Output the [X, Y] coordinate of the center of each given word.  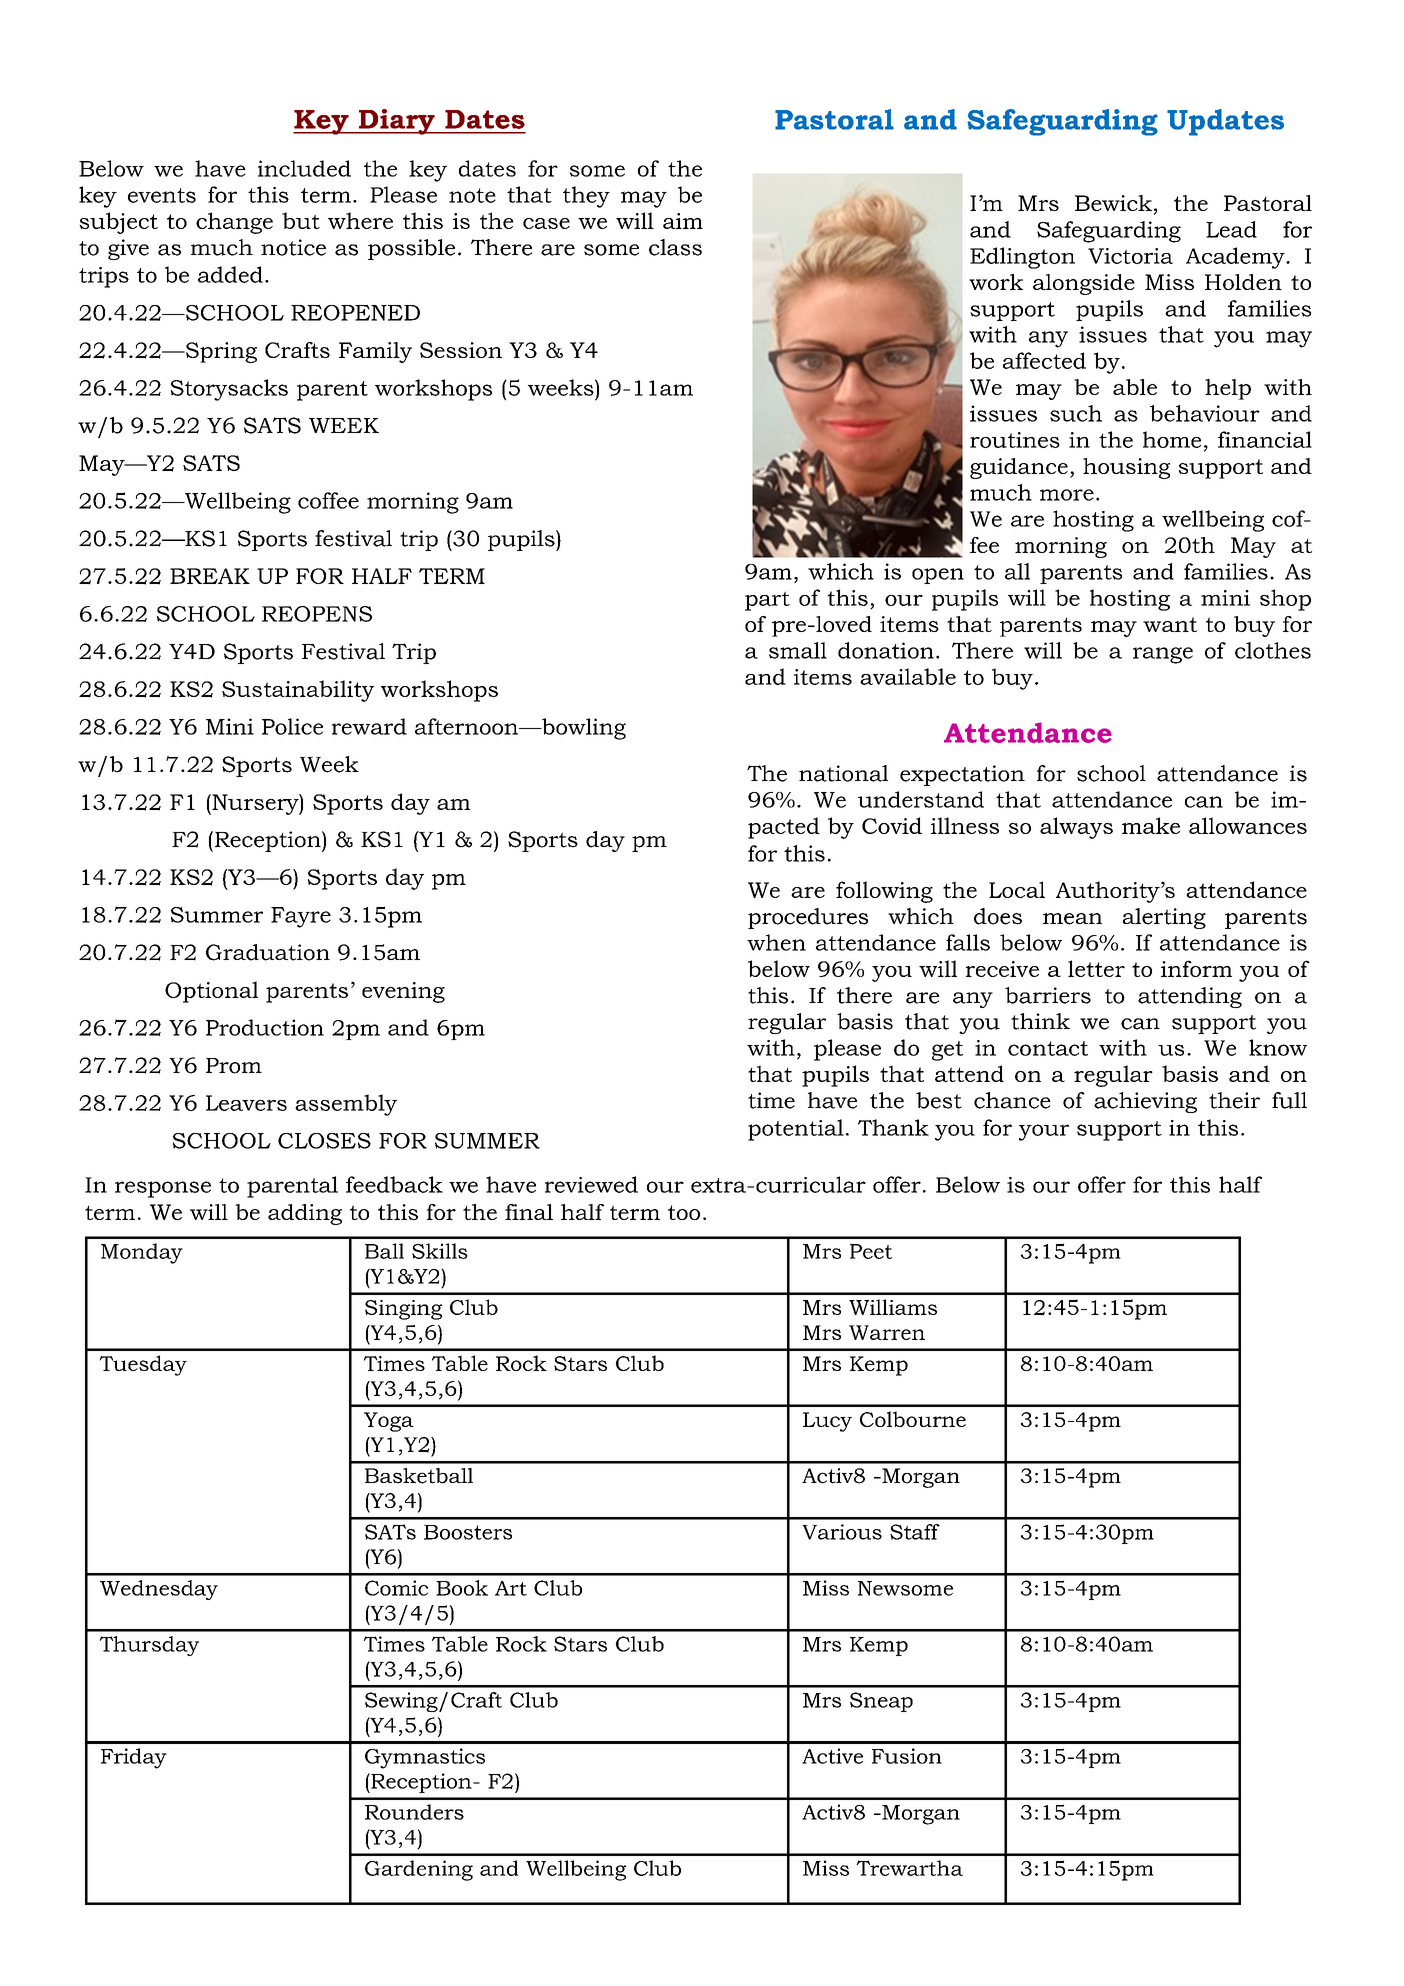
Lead [1231, 229]
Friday [134, 1758]
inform [1196, 968]
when [776, 942]
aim [683, 221]
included [304, 168]
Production [265, 1027]
